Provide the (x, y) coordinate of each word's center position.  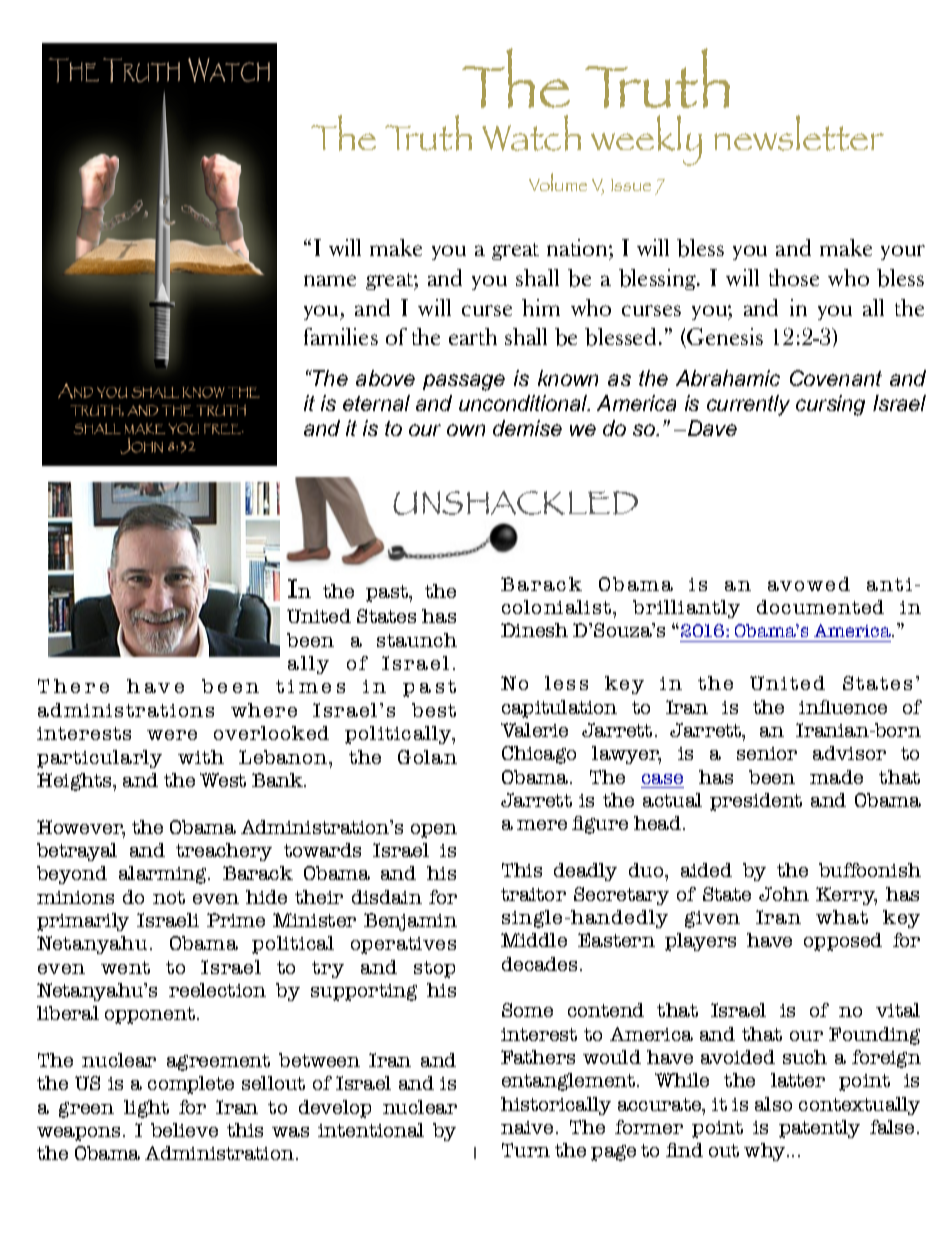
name (330, 280)
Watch (531, 133)
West (223, 780)
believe (184, 1130)
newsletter (799, 133)
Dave (712, 428)
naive (527, 1127)
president (756, 802)
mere (542, 825)
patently (819, 1129)
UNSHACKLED (515, 503)
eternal (376, 403)
